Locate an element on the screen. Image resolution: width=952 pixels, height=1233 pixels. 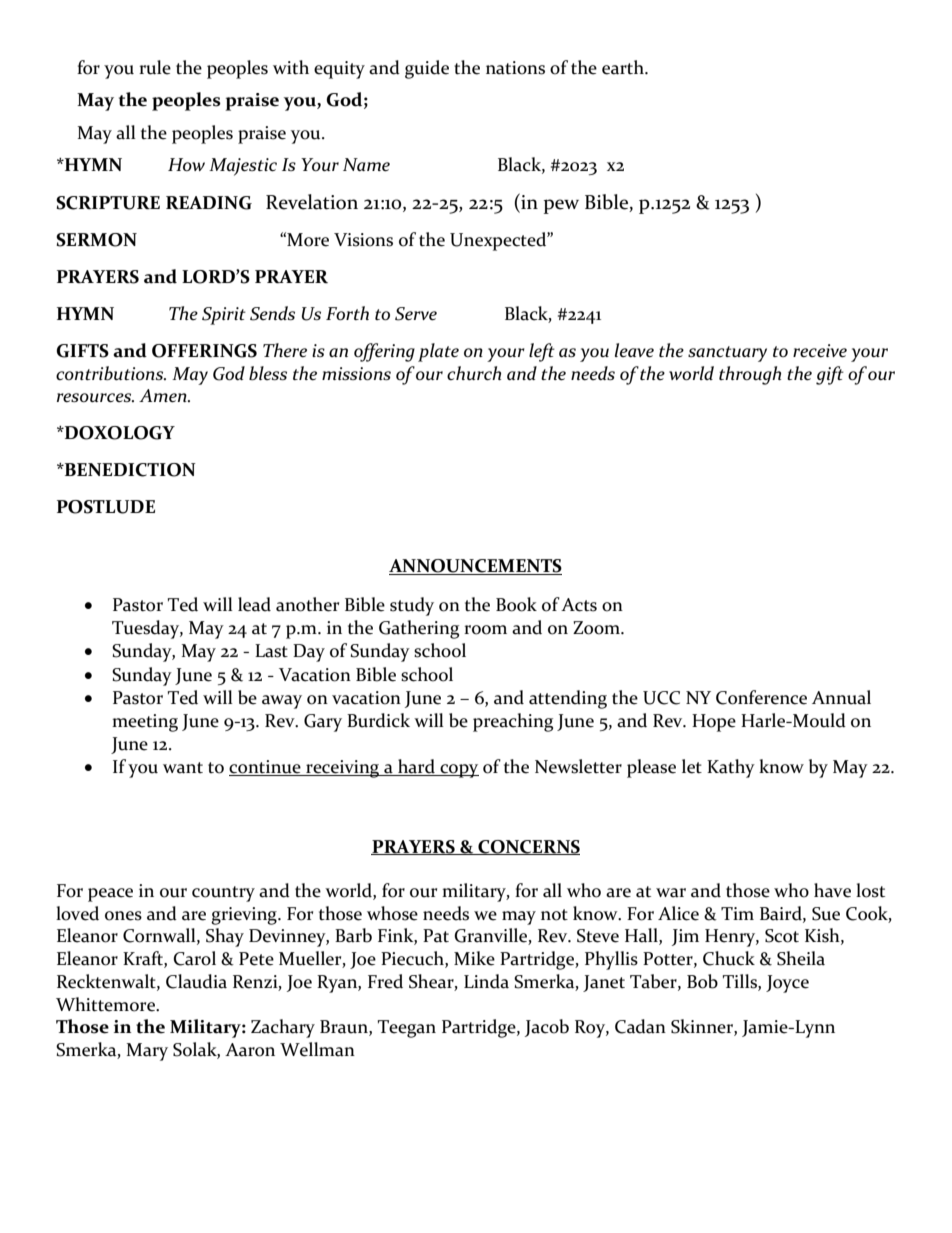
Mary is located at coordinates (147, 1052).
